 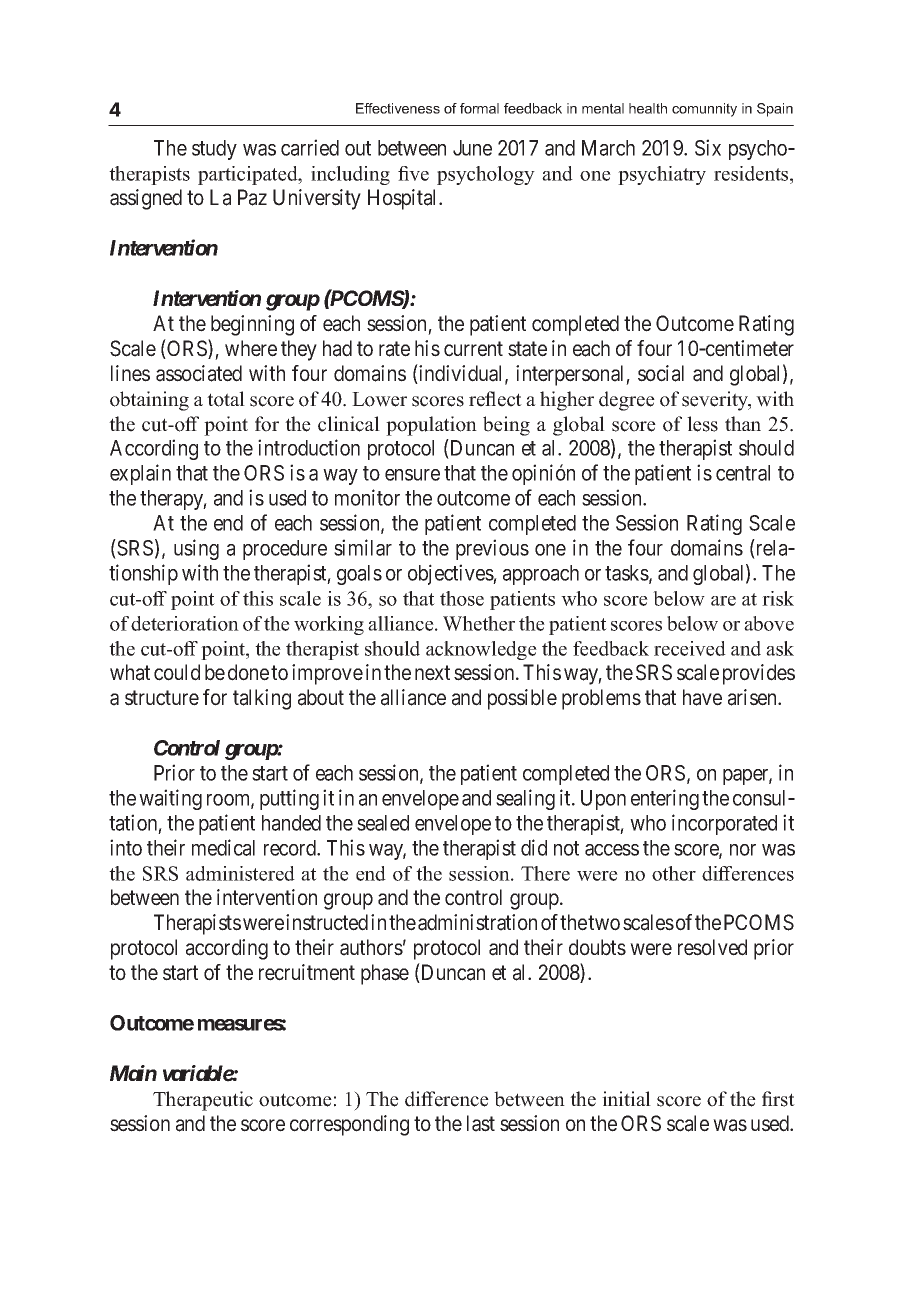 I want to click on Therapeutic, so click(x=203, y=1101).
